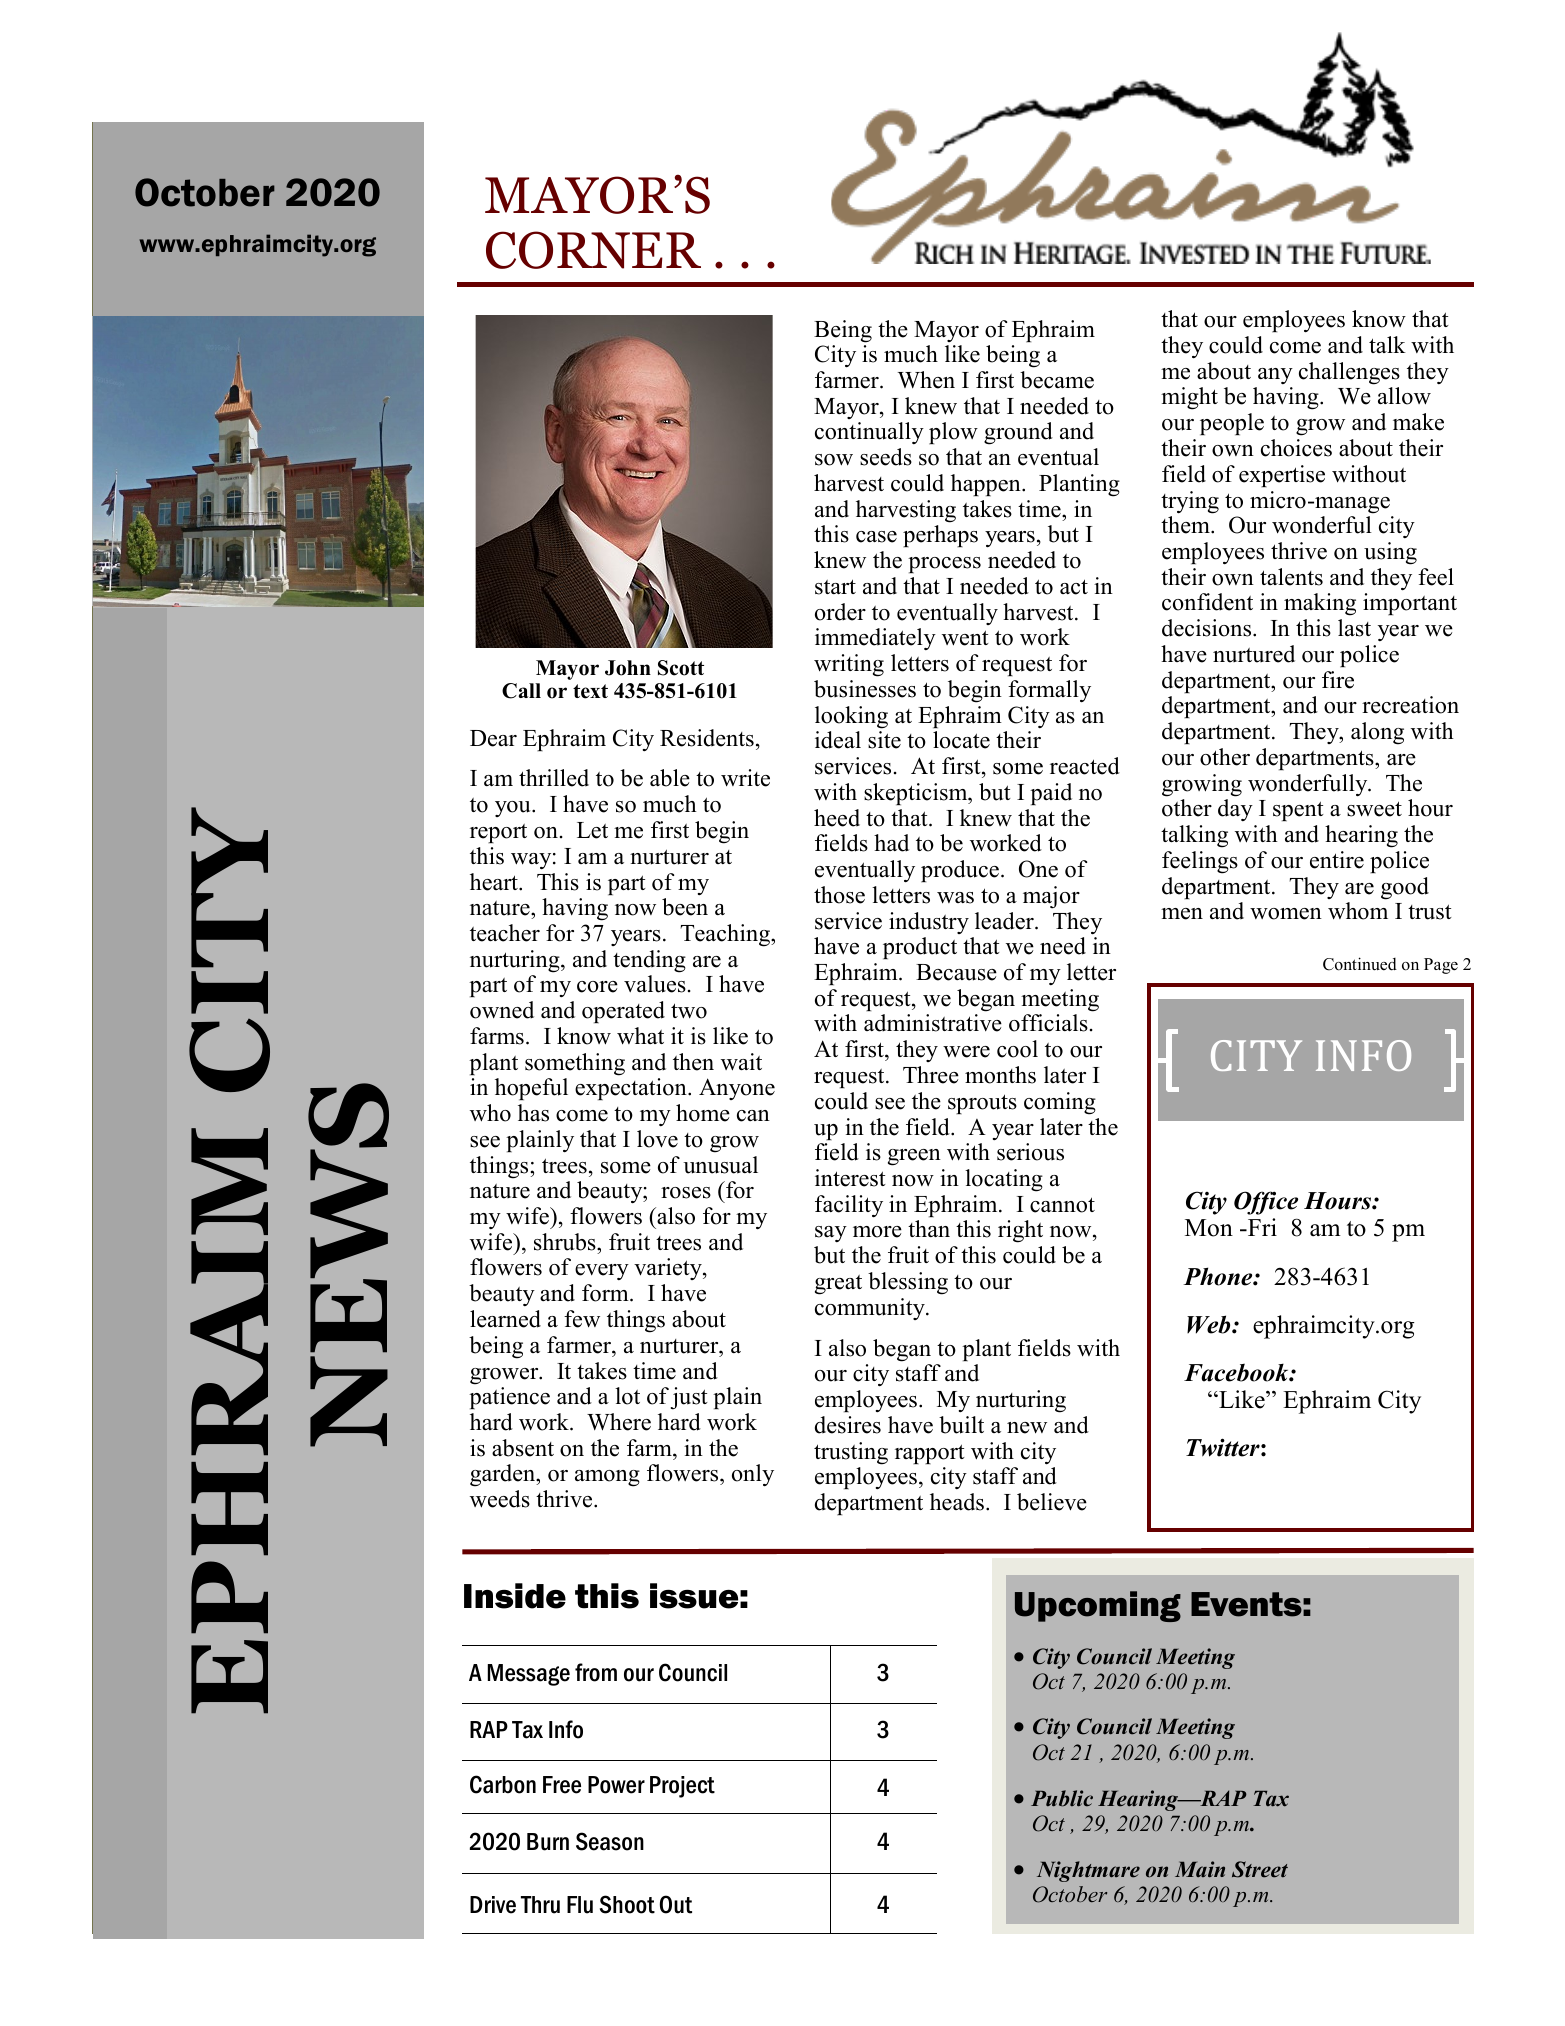  I want to click on were, so click(966, 1052).
